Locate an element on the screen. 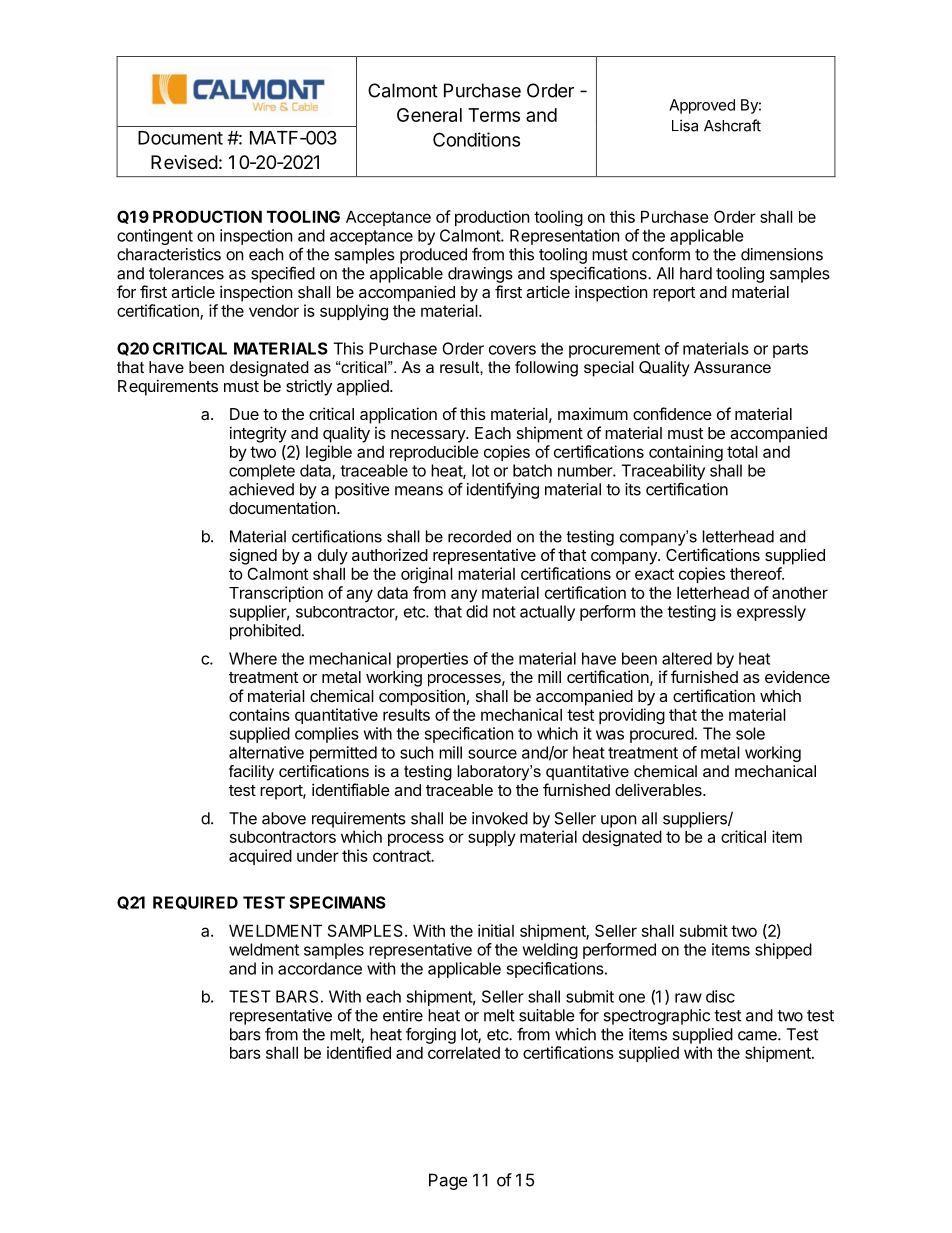  identifying is located at coordinates (503, 490).
